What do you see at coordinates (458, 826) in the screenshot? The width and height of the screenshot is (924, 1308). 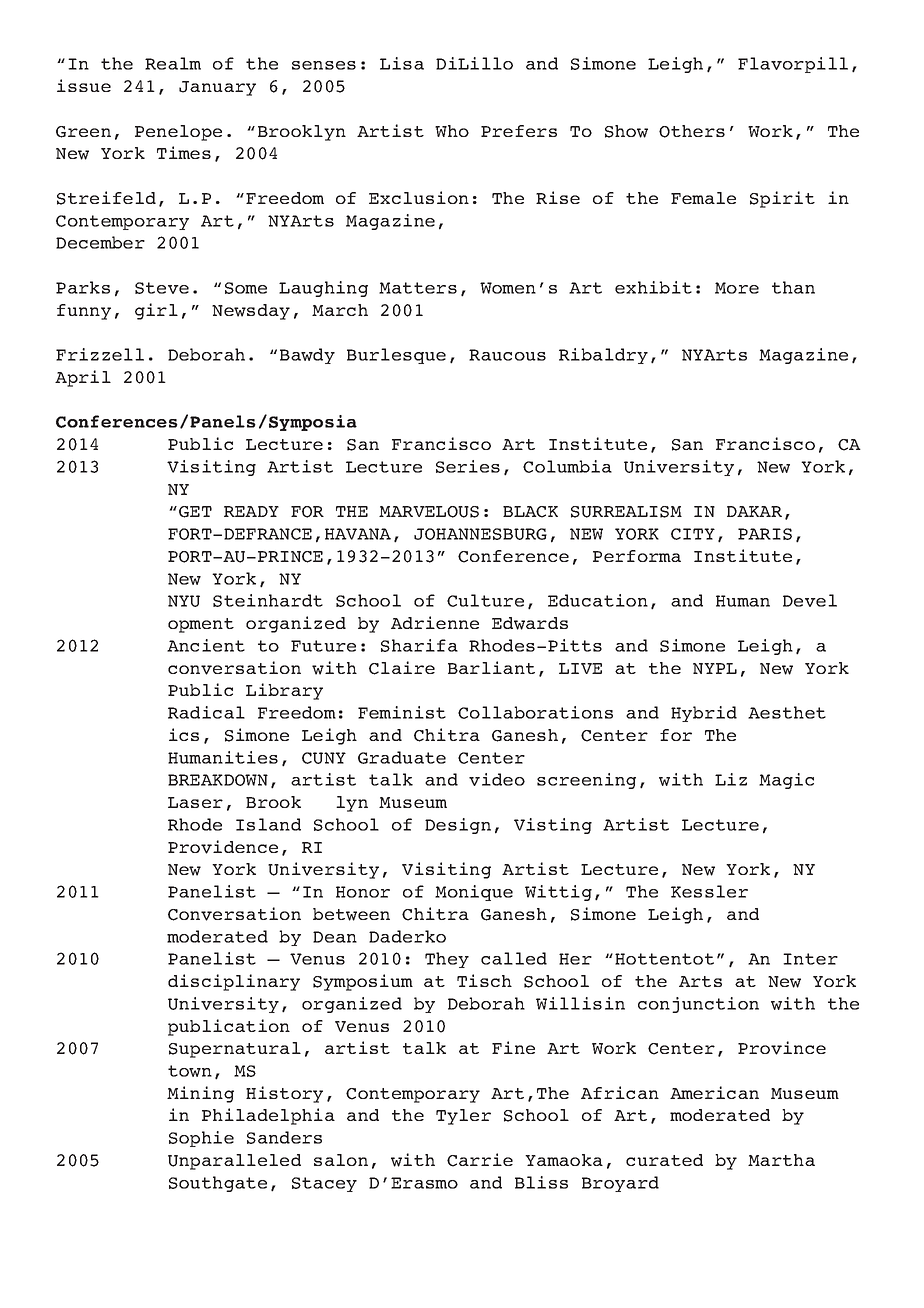 I see `Design` at bounding box center [458, 826].
